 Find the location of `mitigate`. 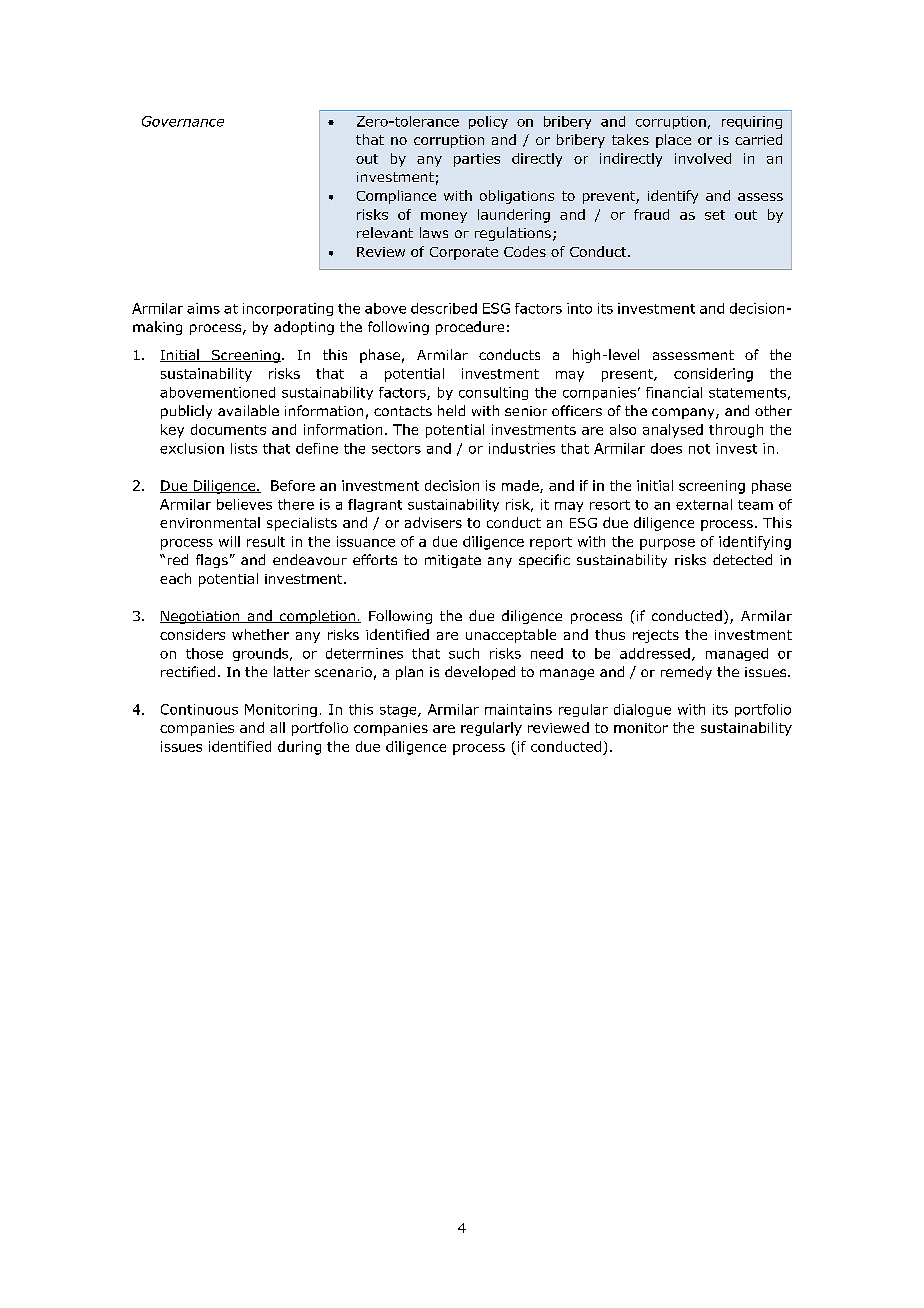

mitigate is located at coordinates (453, 561).
